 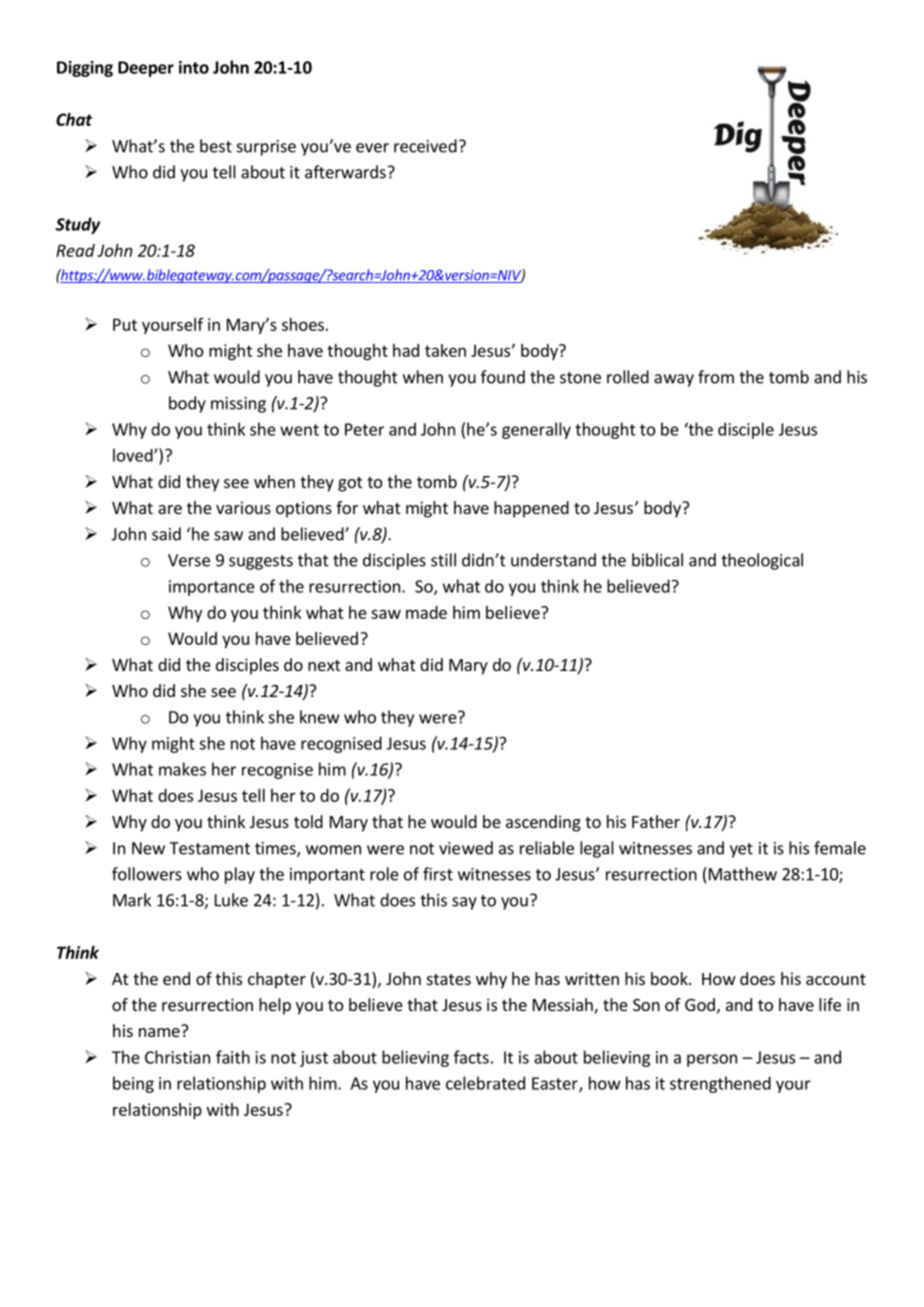 What do you see at coordinates (425, 146) in the image?
I see `received` at bounding box center [425, 146].
